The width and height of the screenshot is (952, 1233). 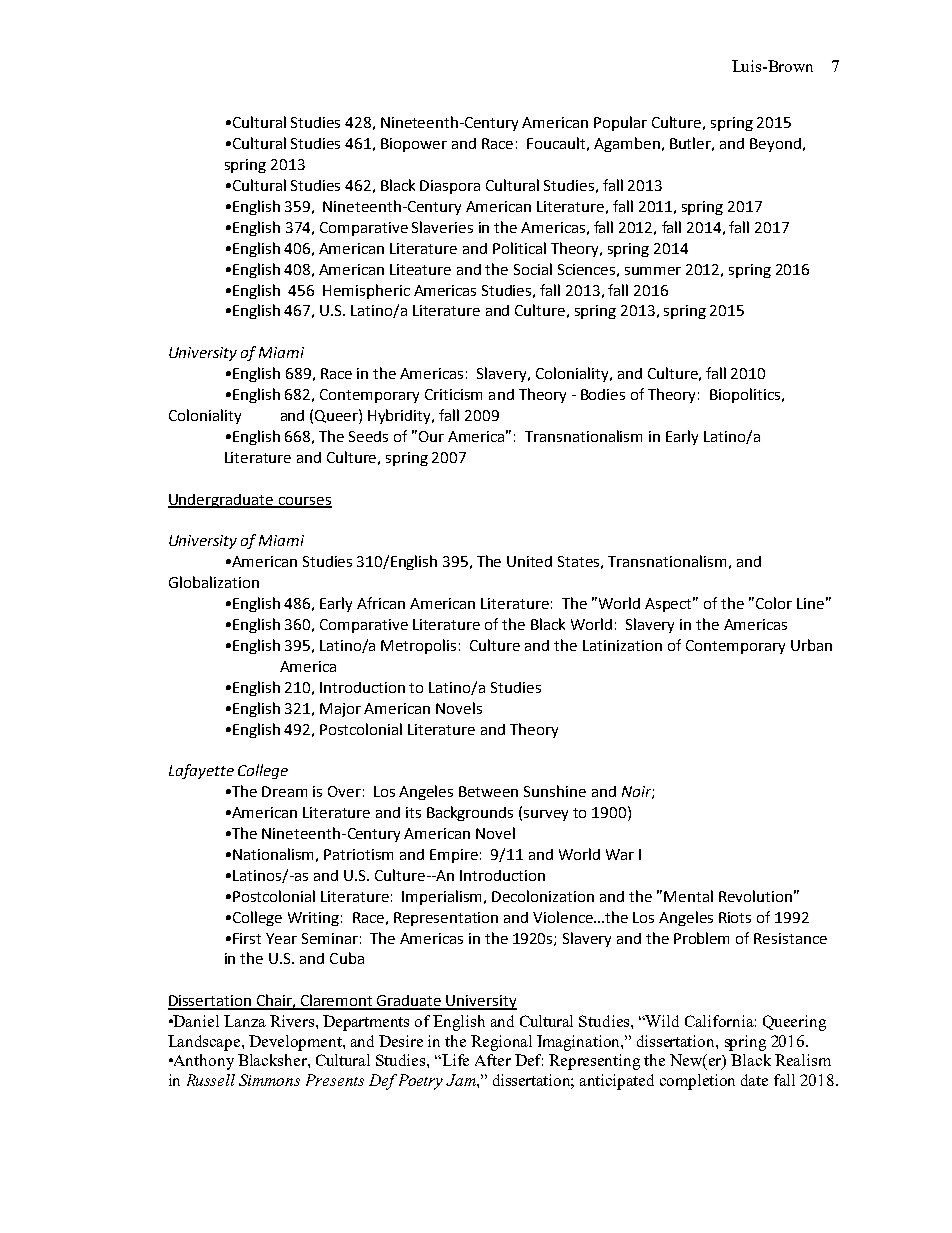 What do you see at coordinates (450, 187) in the screenshot?
I see `Diaspora` at bounding box center [450, 187].
